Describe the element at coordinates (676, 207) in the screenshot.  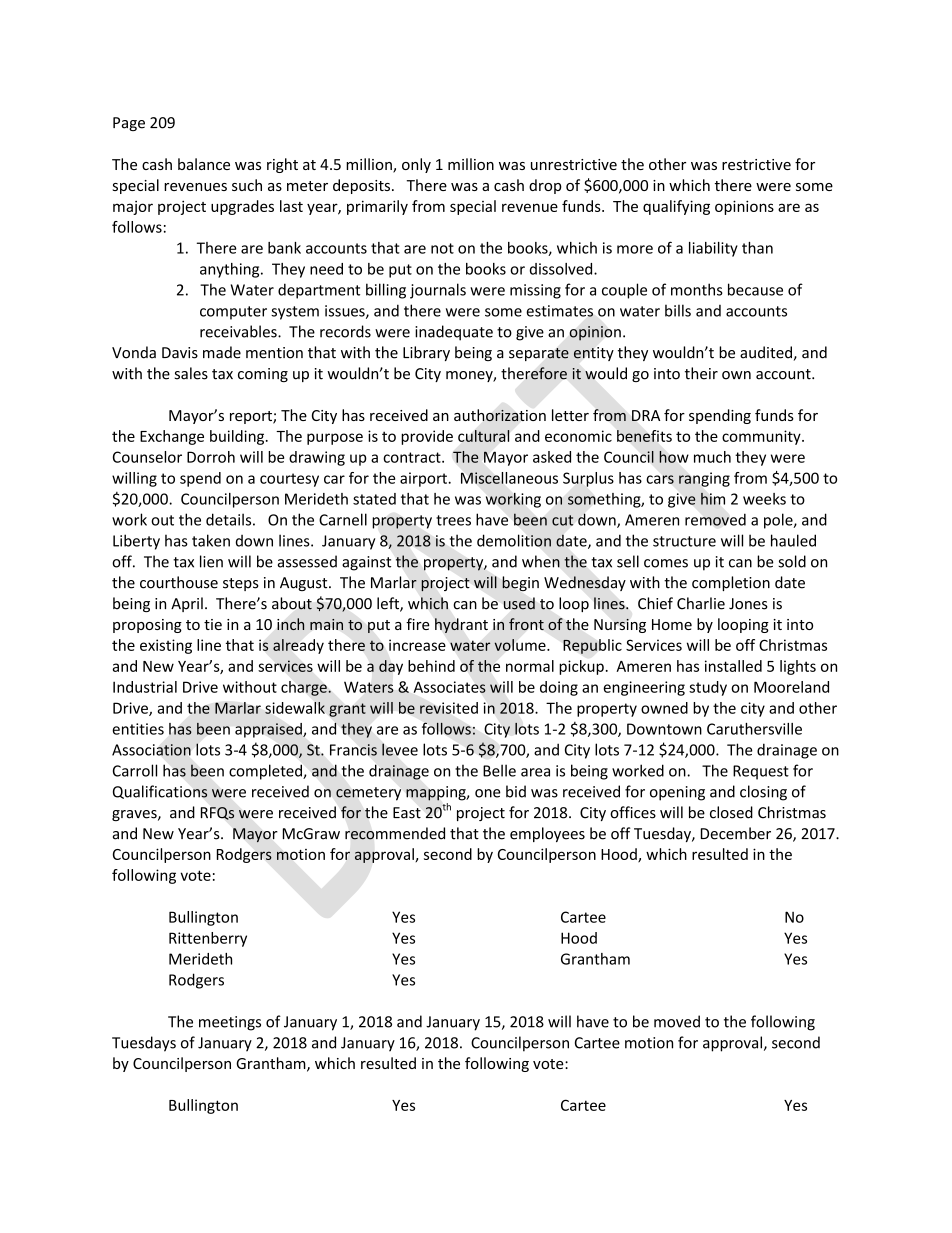
I see `qualifying` at that location.
